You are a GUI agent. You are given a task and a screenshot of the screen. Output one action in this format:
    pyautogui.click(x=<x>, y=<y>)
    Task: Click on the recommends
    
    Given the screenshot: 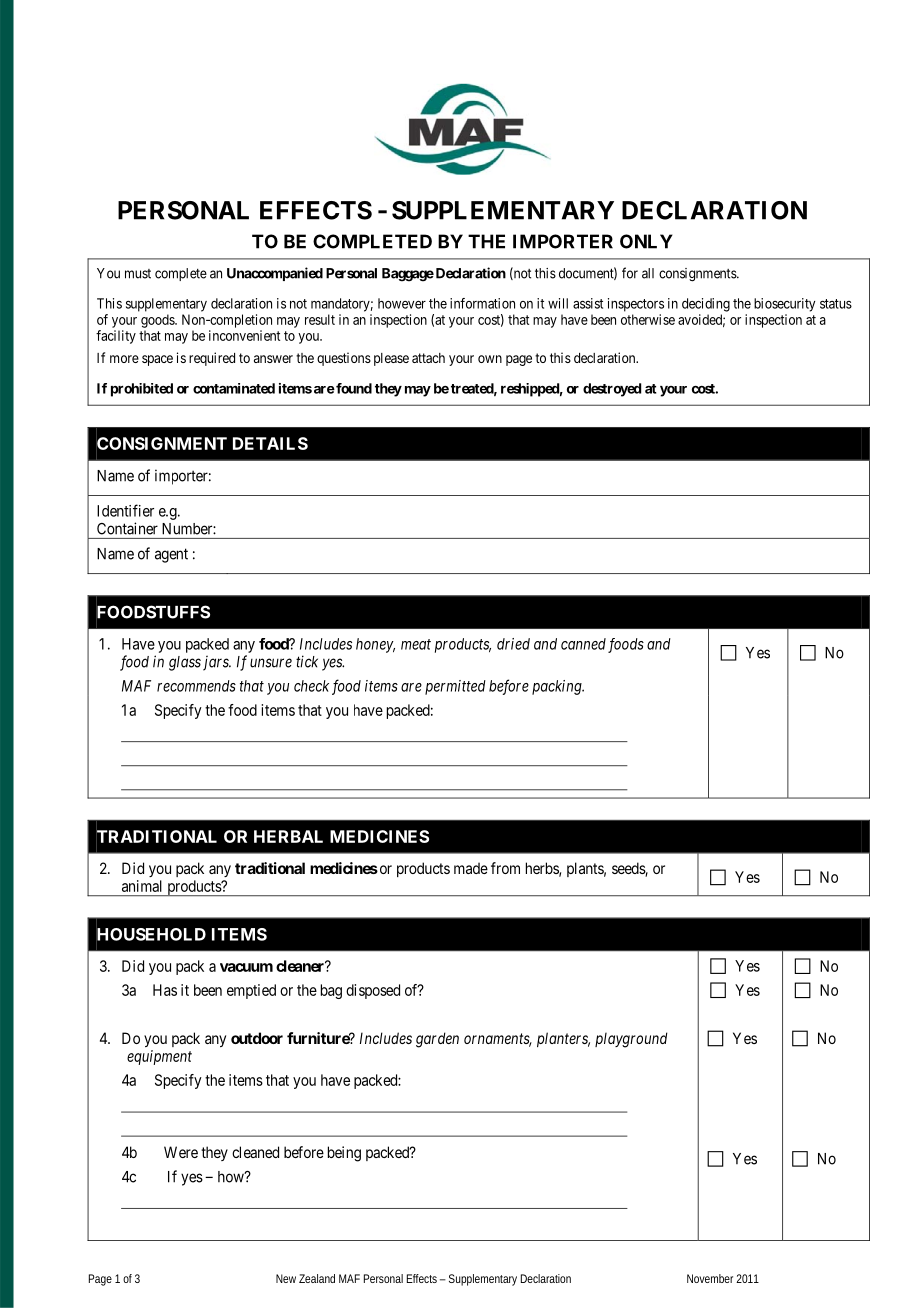 What is the action you would take?
    pyautogui.click(x=196, y=686)
